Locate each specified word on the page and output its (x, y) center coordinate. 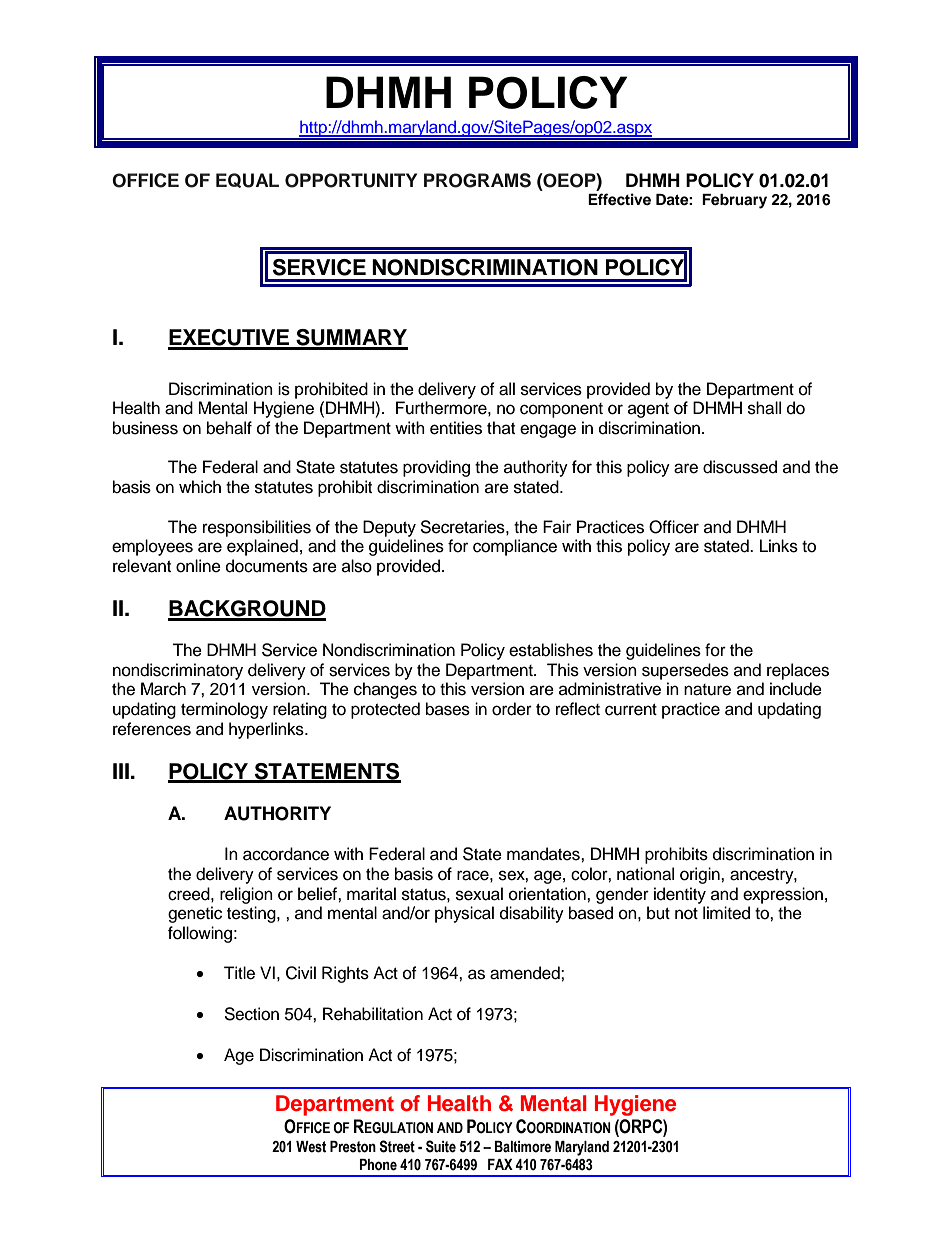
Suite (441, 1146)
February (734, 201)
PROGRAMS (477, 180)
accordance (286, 854)
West (311, 1147)
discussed (740, 467)
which (200, 487)
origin (701, 875)
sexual (479, 894)
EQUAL (247, 180)
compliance (515, 547)
